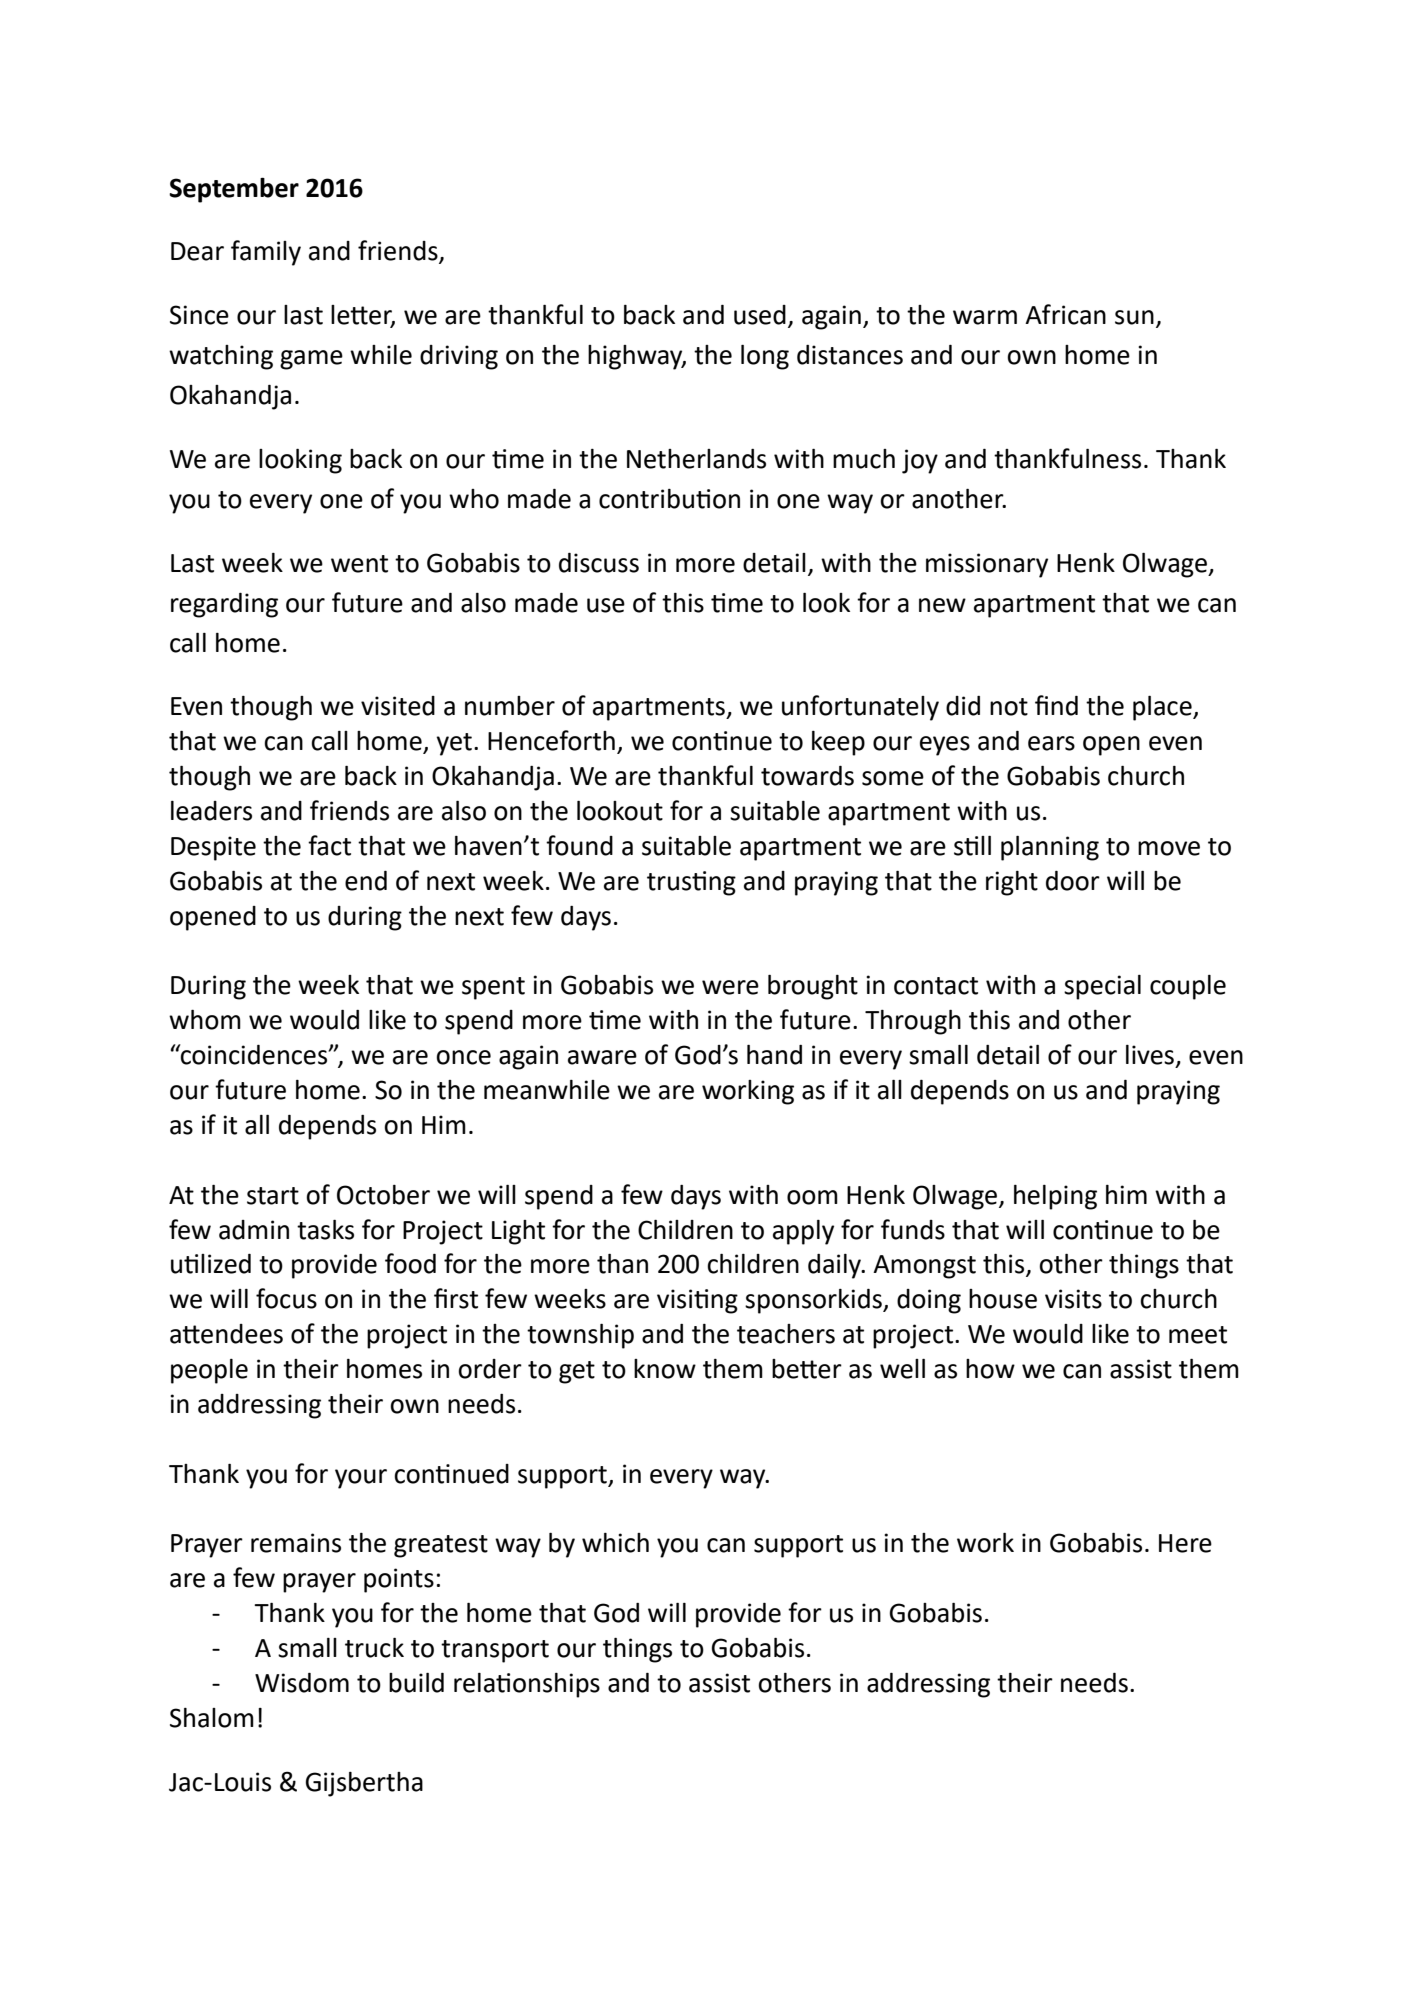 The height and width of the screenshot is (2004, 1417). What do you see at coordinates (730, 987) in the screenshot?
I see `were` at bounding box center [730, 987].
